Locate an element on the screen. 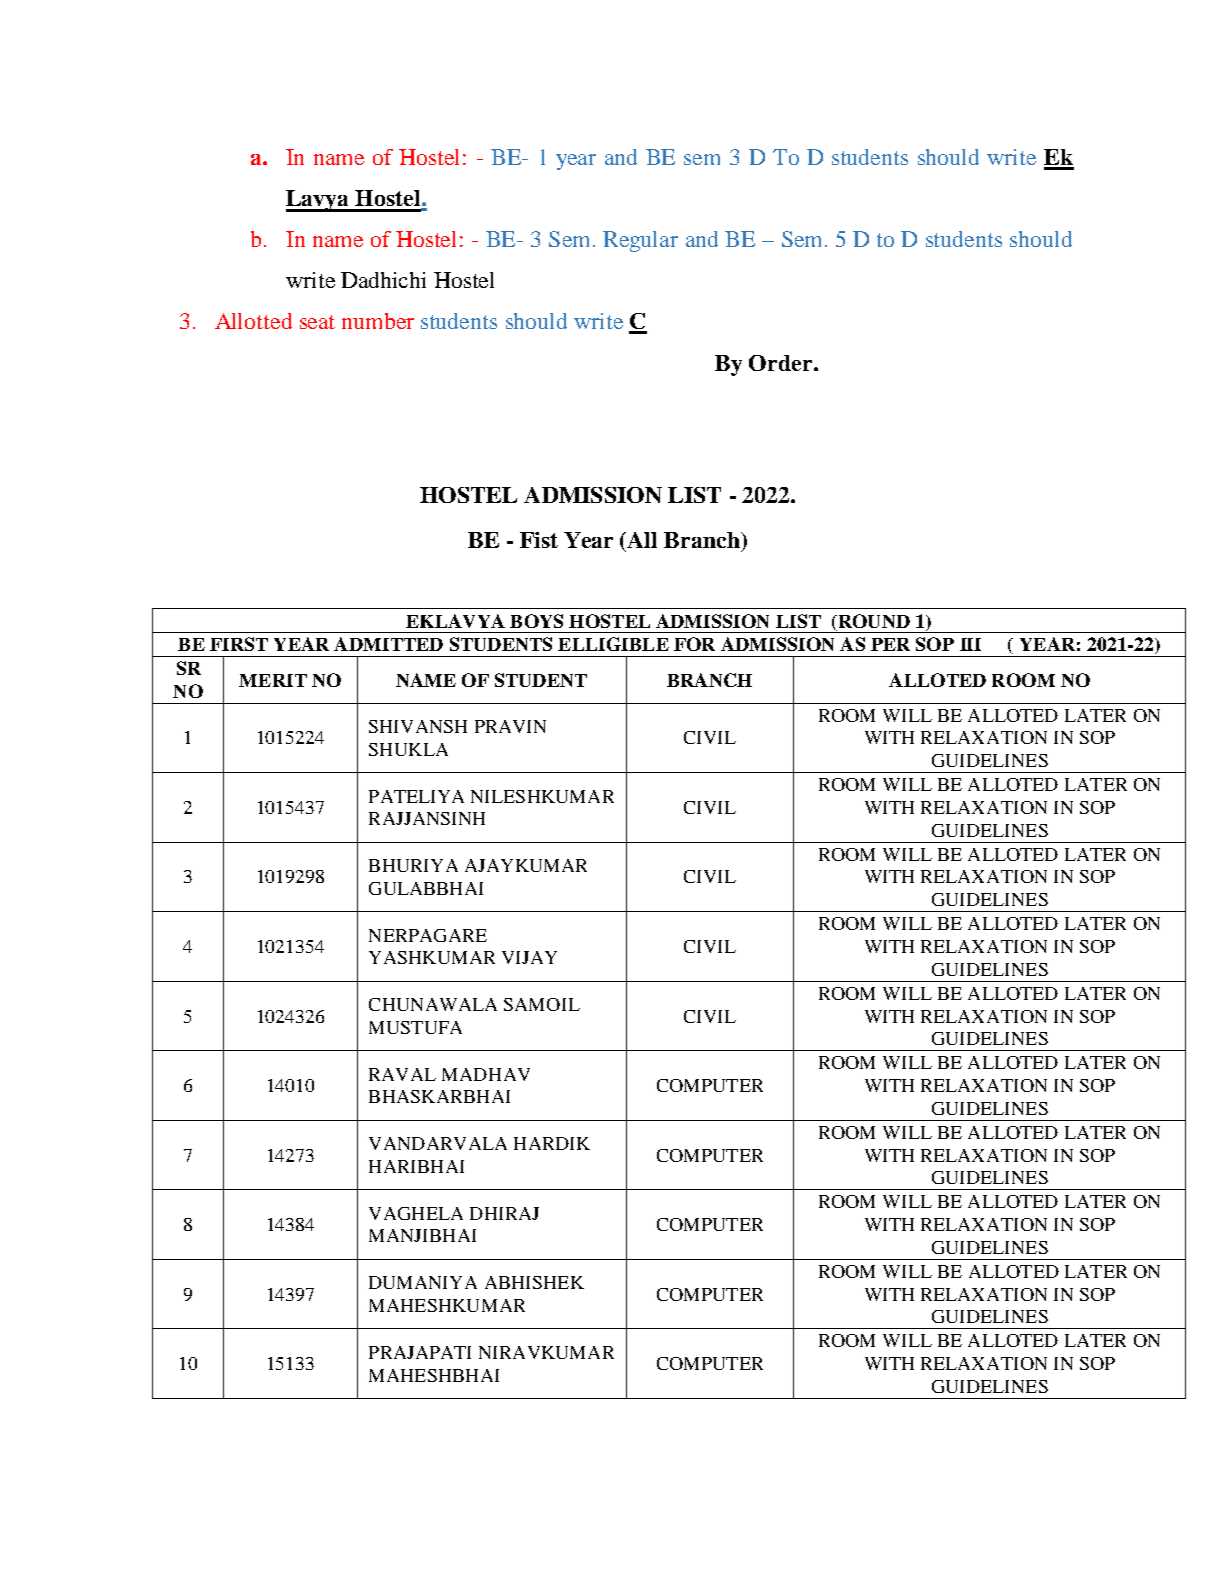 This screenshot has height=1573, width=1216. RAVAL is located at coordinates (402, 1074).
